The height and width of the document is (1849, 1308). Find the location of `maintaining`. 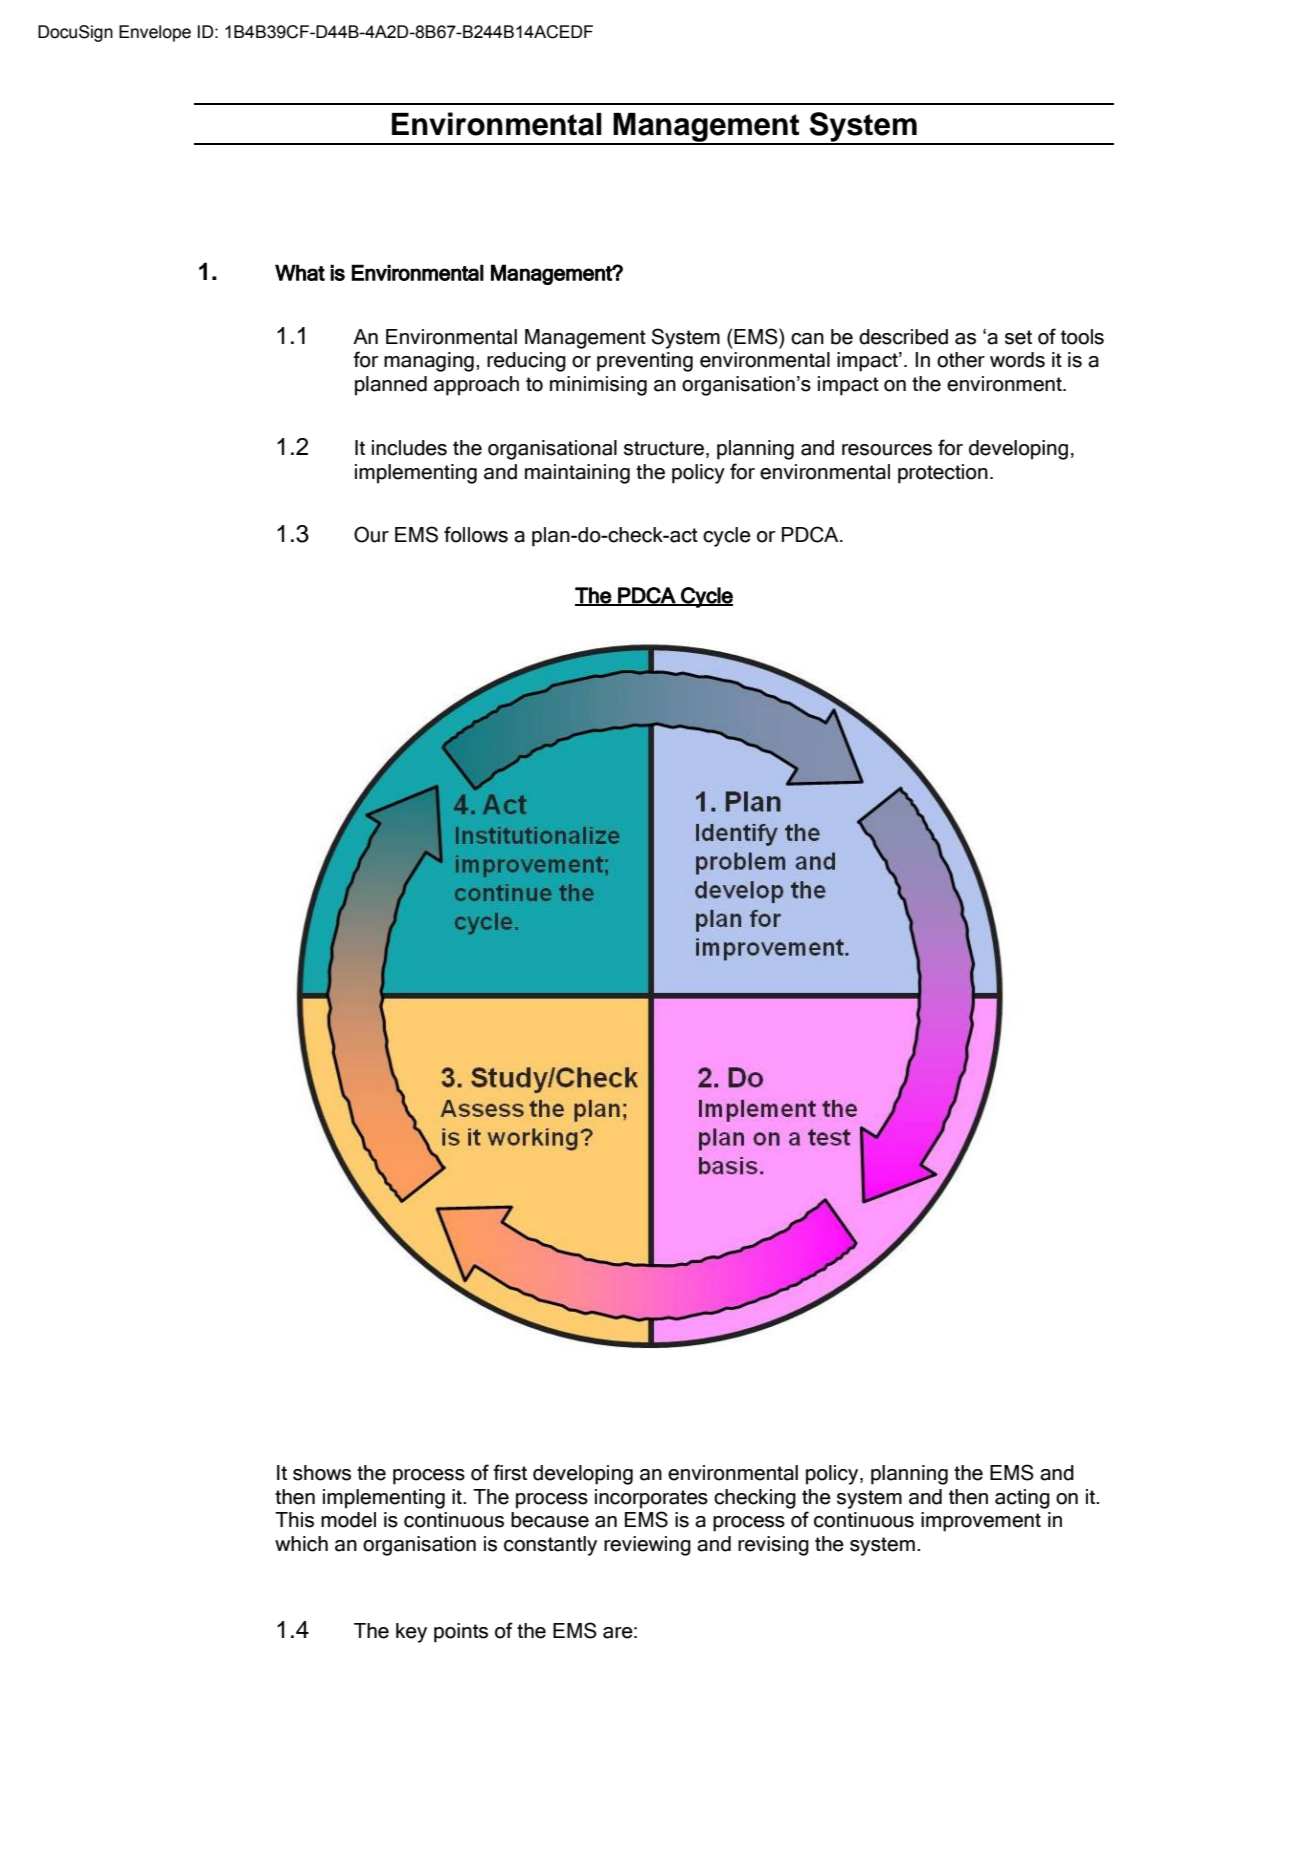

maintaining is located at coordinates (577, 474).
